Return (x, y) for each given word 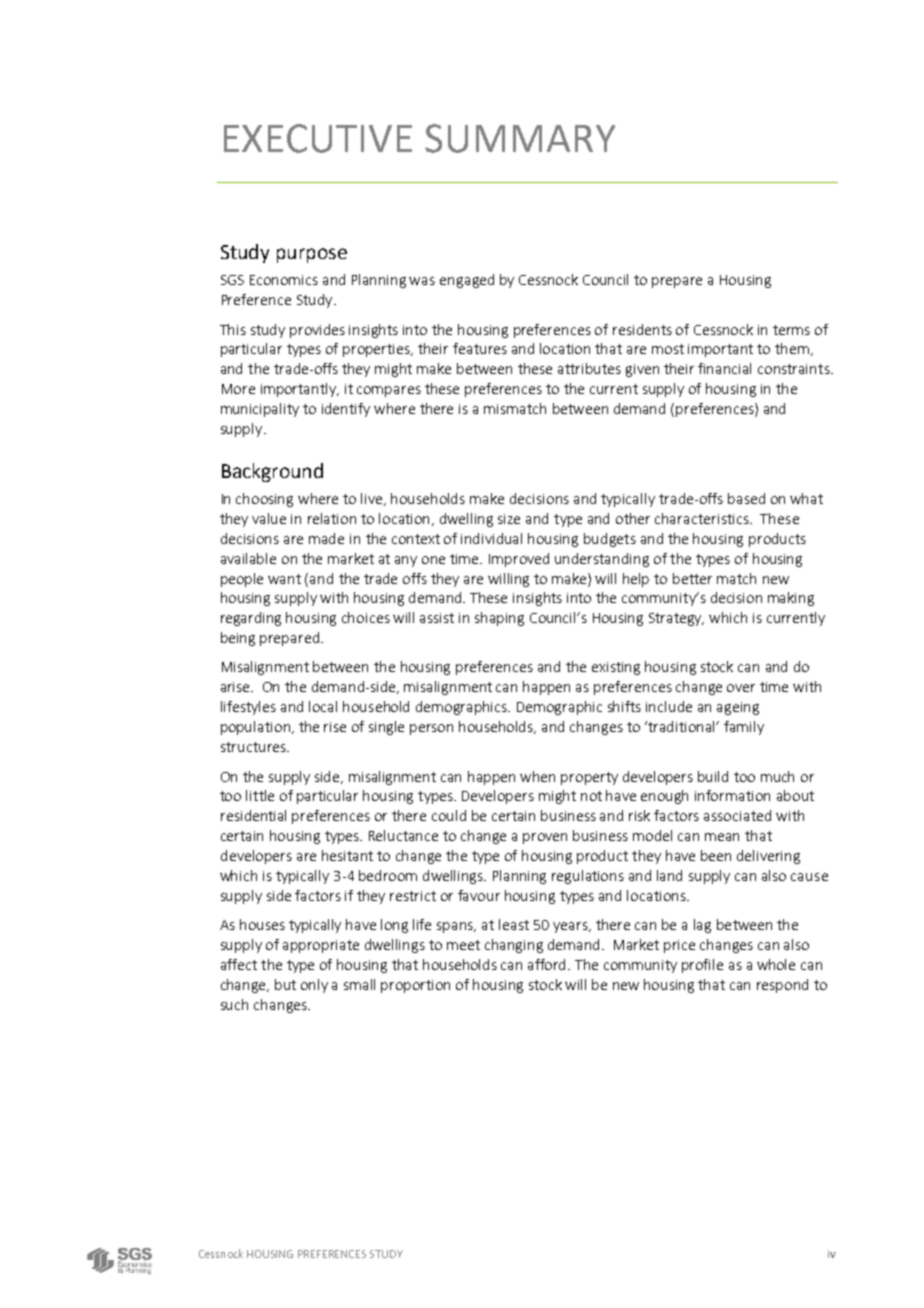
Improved (519, 560)
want (284, 579)
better (692, 578)
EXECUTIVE (318, 138)
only (314, 986)
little (260, 795)
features (480, 348)
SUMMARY (520, 138)
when (537, 776)
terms (791, 330)
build (713, 776)
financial (724, 368)
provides (317, 331)
